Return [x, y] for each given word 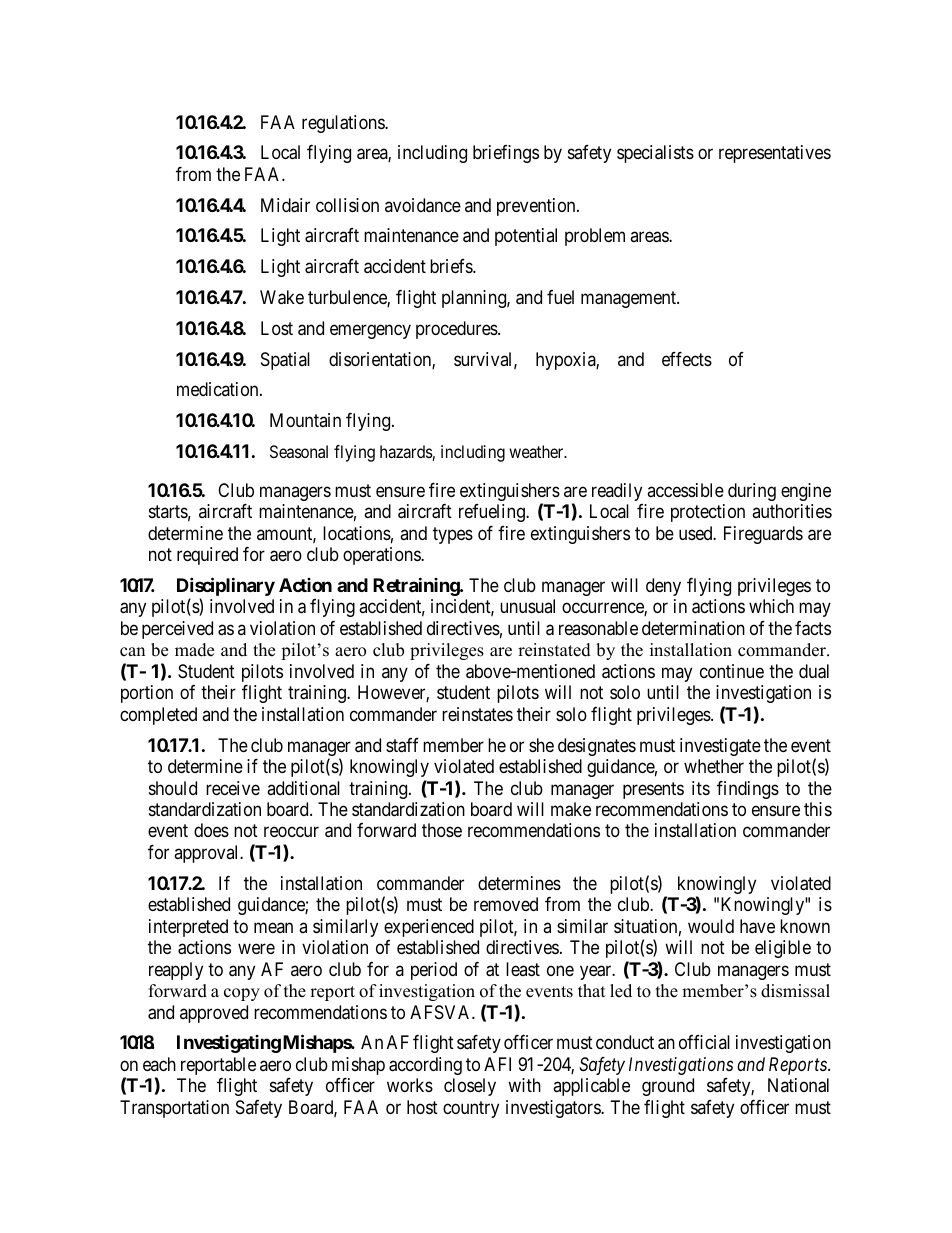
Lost [277, 328]
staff [402, 745]
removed [506, 904]
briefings [506, 154]
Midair [285, 205]
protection [708, 513]
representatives [775, 154]
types [453, 535]
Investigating [229, 1044]
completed [158, 716]
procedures [457, 330]
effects [687, 359]
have [757, 926]
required [207, 556]
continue [732, 671]
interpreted [188, 928]
